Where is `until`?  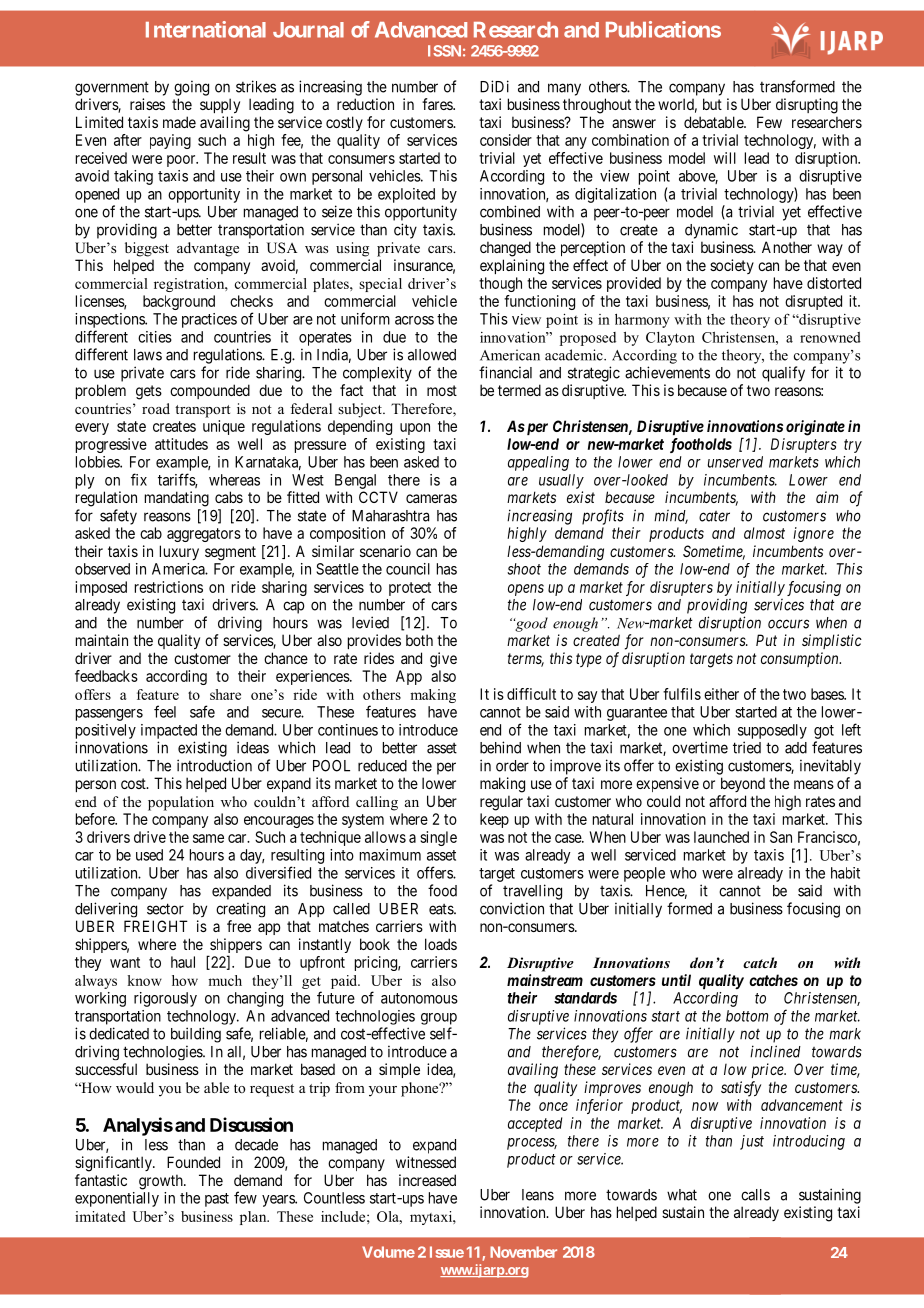 until is located at coordinates (676, 980).
